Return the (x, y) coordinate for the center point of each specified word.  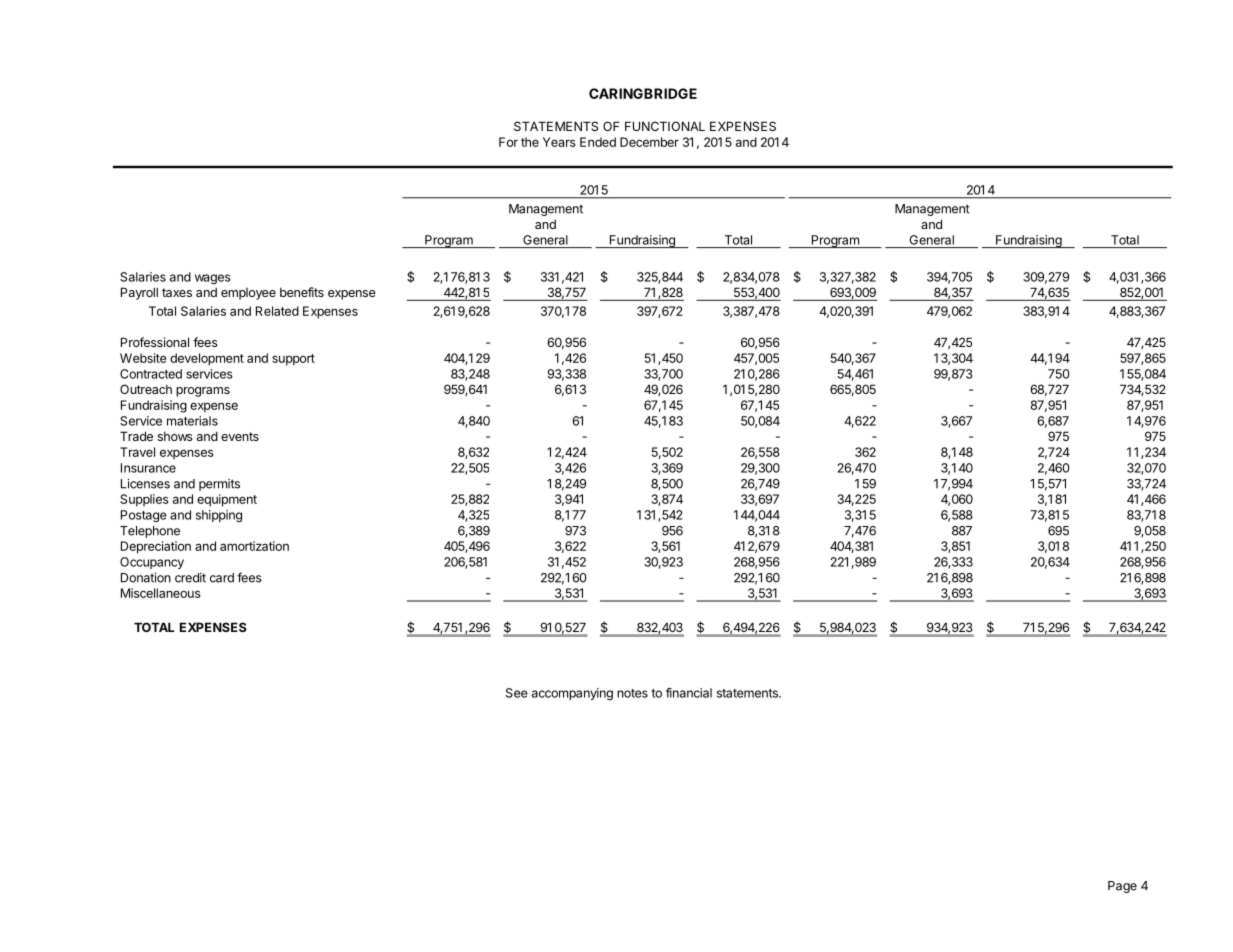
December (649, 142)
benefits (302, 292)
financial (689, 693)
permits (219, 485)
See (517, 693)
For (508, 142)
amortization (254, 546)
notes (632, 693)
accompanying (572, 694)
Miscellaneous (161, 593)
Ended (598, 142)
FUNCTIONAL (665, 126)
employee (248, 294)
